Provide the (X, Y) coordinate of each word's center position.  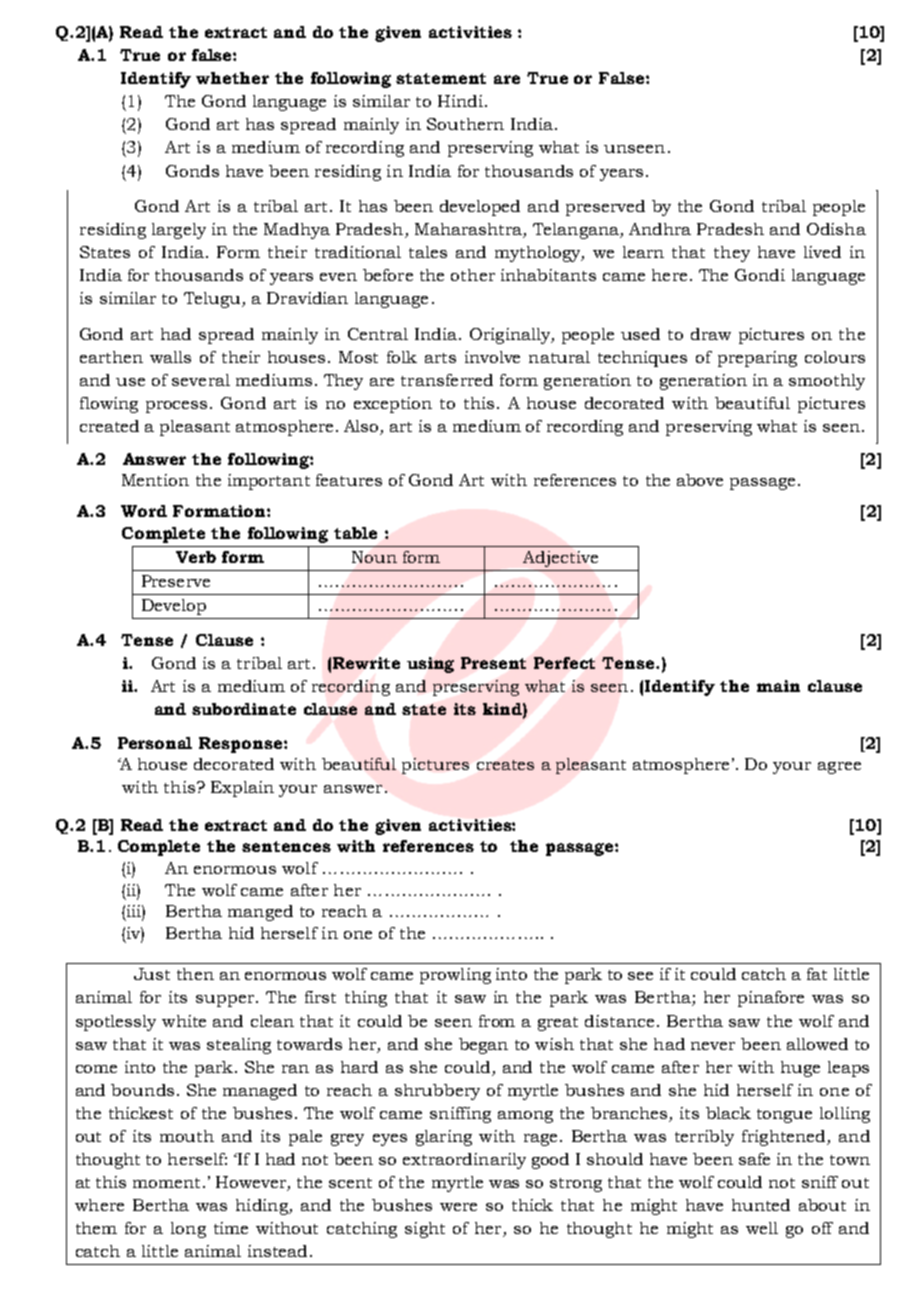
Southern (465, 124)
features (349, 480)
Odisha (836, 229)
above (700, 480)
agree (839, 768)
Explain (242, 789)
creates (505, 765)
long (188, 1230)
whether (232, 78)
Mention (155, 480)
